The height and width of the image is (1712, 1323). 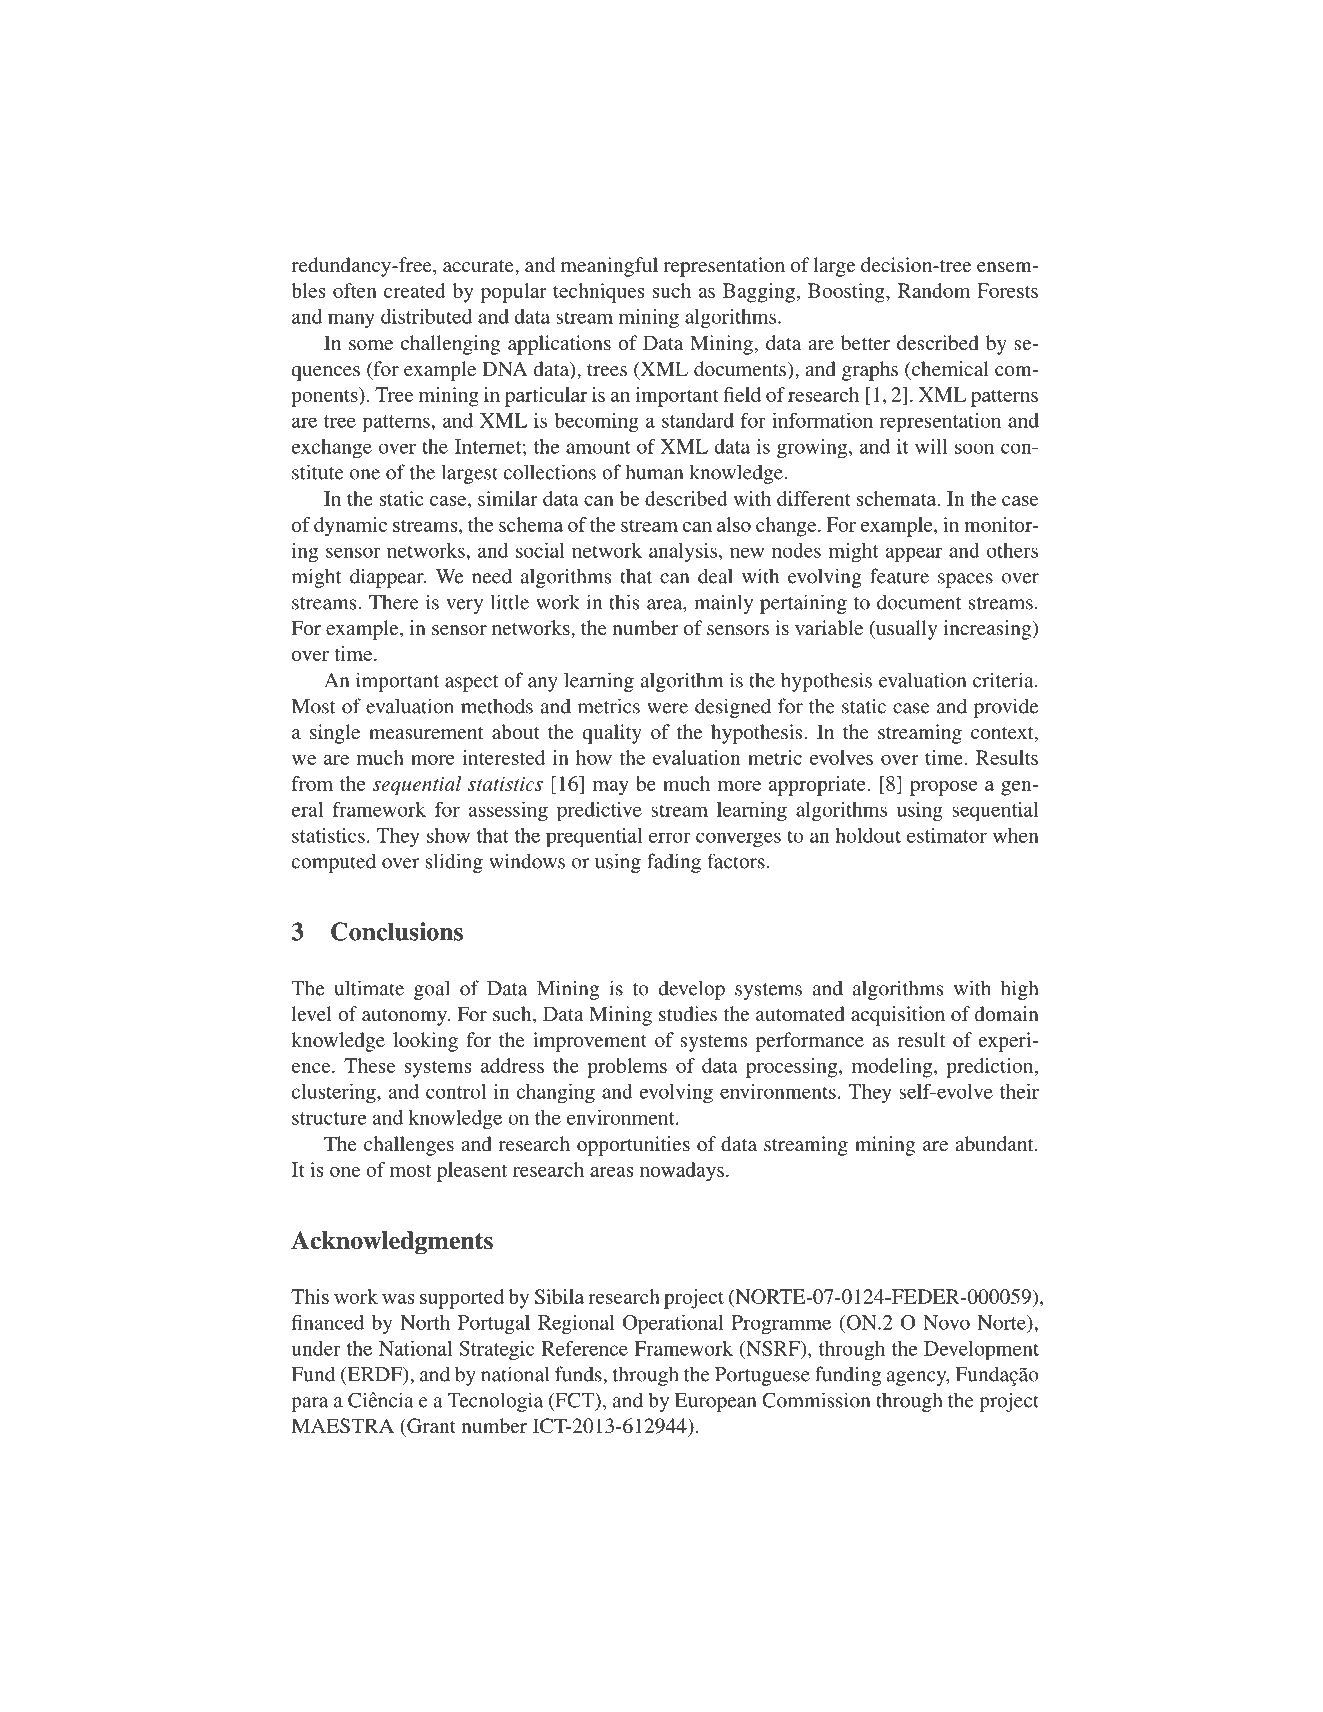 I want to click on Random, so click(x=934, y=290).
